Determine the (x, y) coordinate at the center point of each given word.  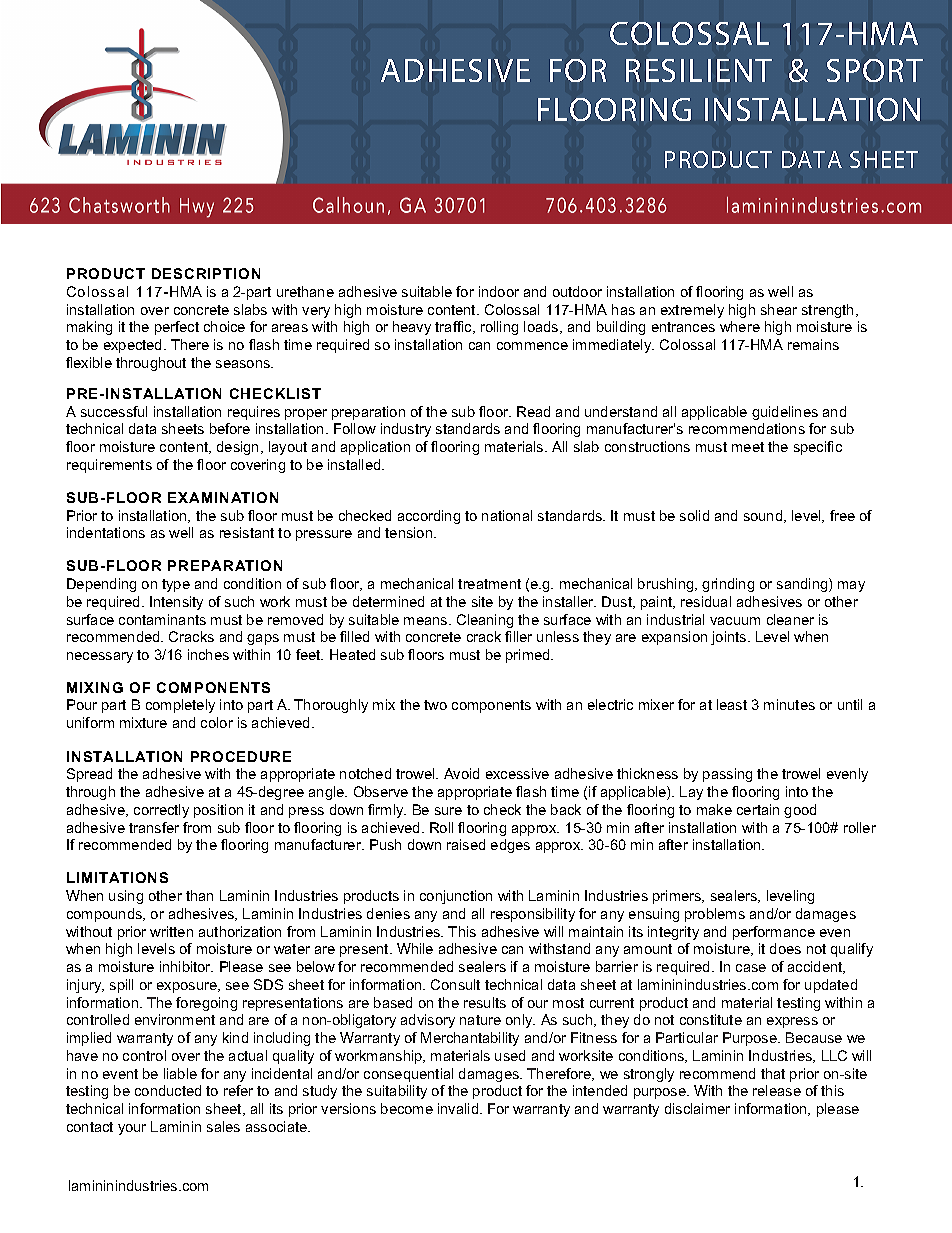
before (230, 428)
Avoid (461, 773)
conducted (168, 1090)
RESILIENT (699, 70)
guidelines (785, 413)
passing (727, 775)
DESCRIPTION (206, 273)
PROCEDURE (241, 756)
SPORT (875, 70)
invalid (459, 1108)
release (777, 1090)
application (375, 448)
